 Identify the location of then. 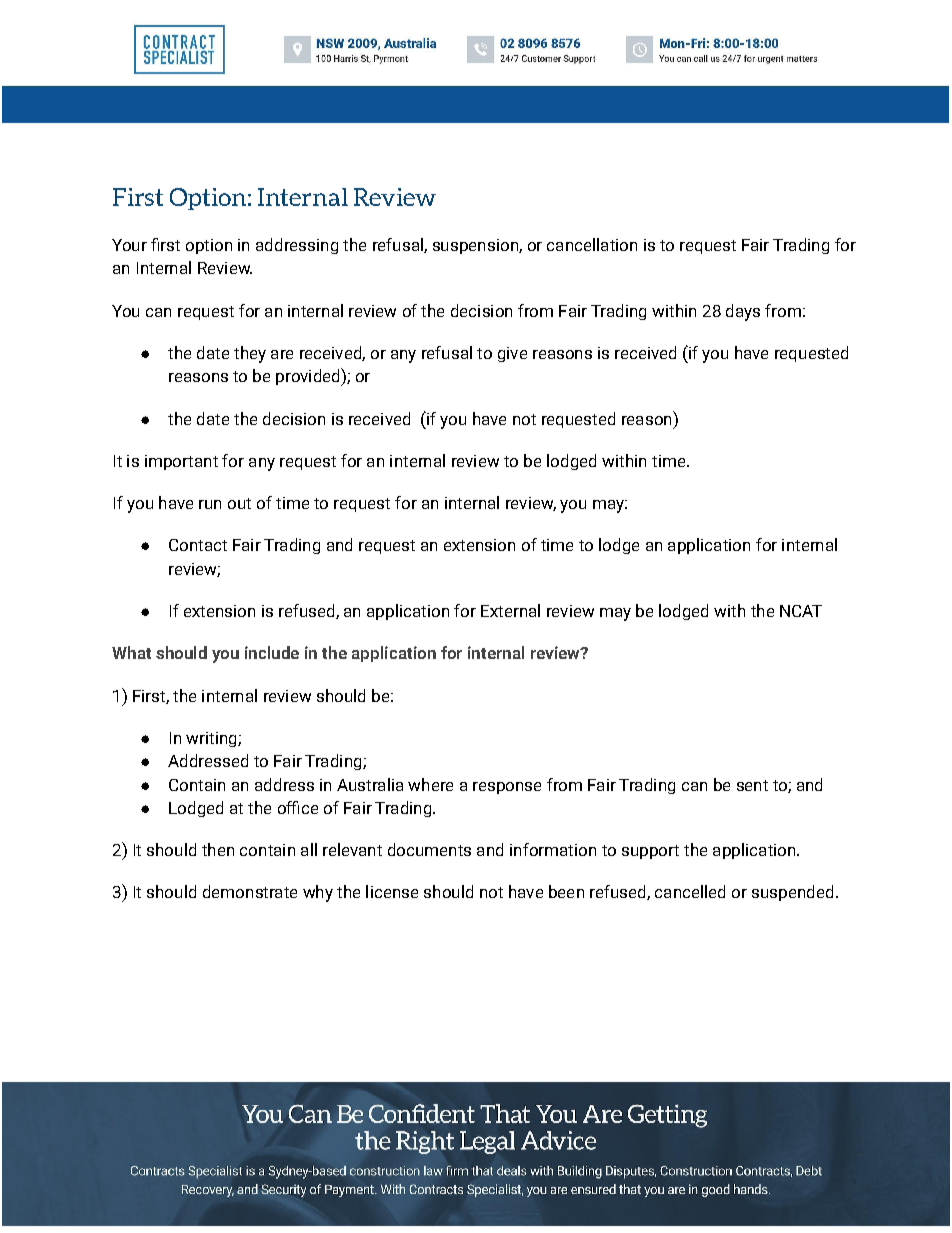
(218, 849).
